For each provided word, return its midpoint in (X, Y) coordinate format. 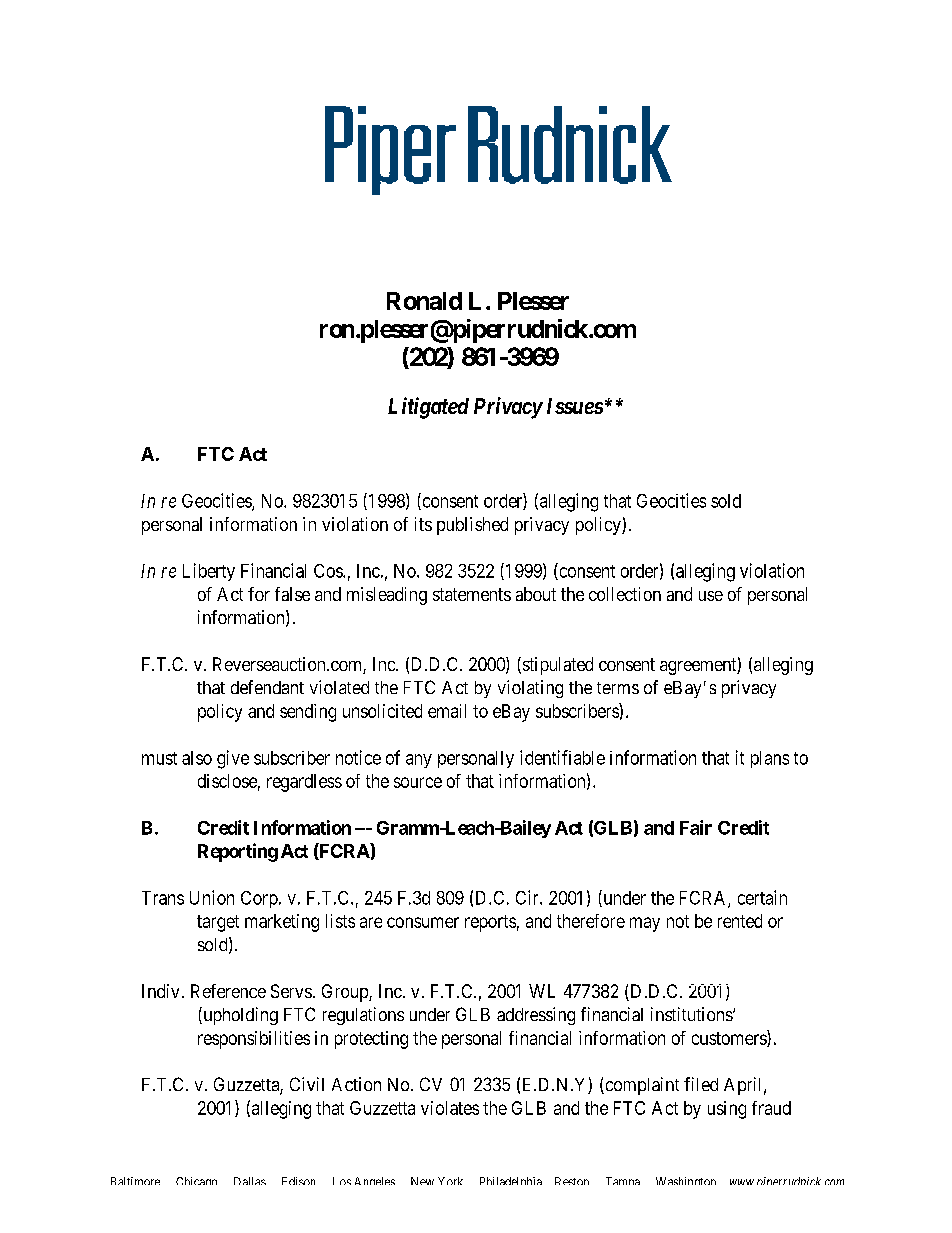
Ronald (424, 301)
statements (472, 594)
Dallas (250, 1181)
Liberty (209, 572)
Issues (575, 406)
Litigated (428, 408)
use (711, 596)
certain (762, 897)
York (450, 1181)
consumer (423, 922)
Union (212, 897)
